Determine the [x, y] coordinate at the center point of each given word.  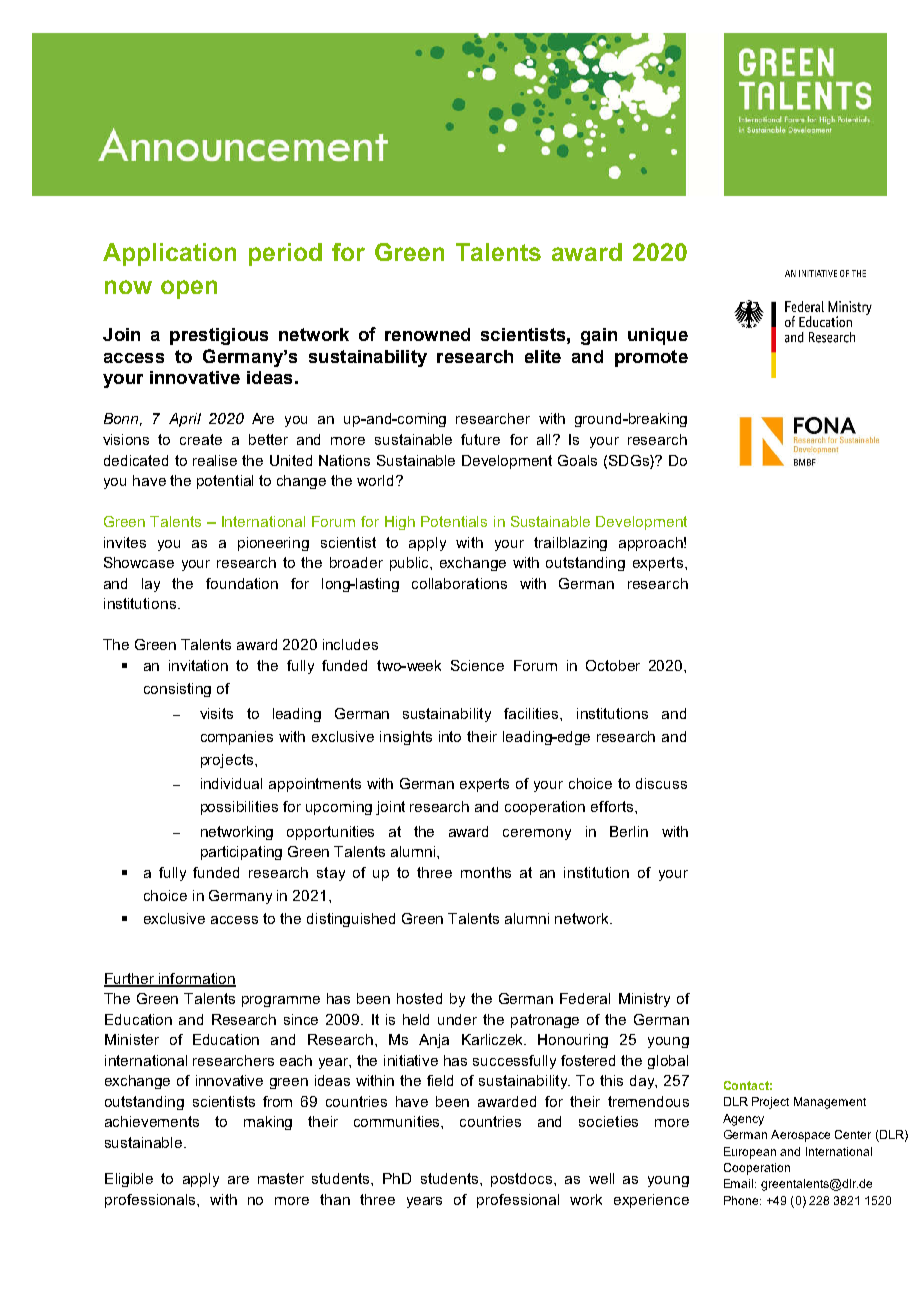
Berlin [629, 831]
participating [241, 853]
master [281, 1178]
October [613, 665]
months [486, 872]
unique [658, 336]
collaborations [459, 583]
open [189, 289]
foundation [242, 583]
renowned [427, 334]
